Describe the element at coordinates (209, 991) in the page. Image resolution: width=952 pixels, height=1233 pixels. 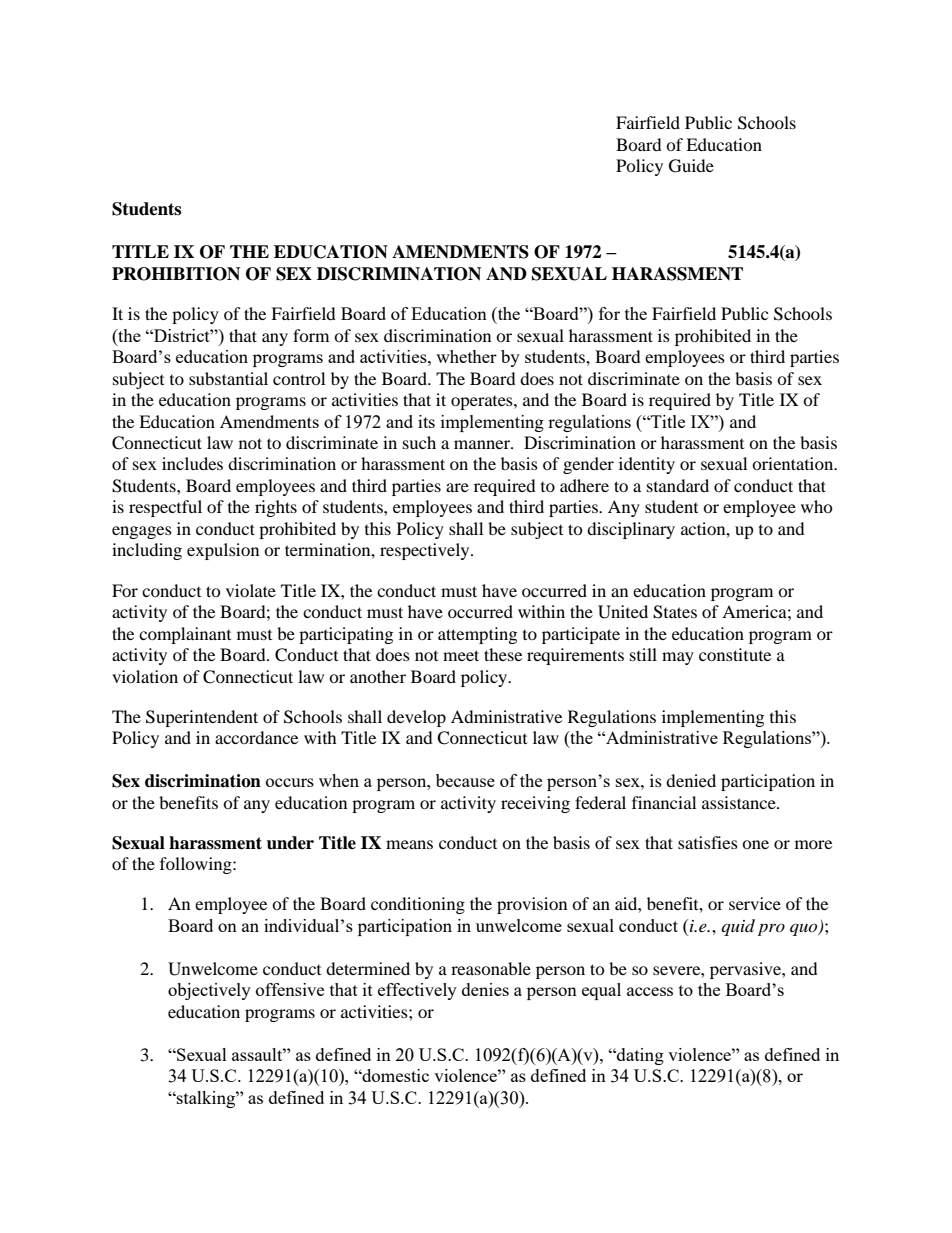
I see `objectively` at that location.
